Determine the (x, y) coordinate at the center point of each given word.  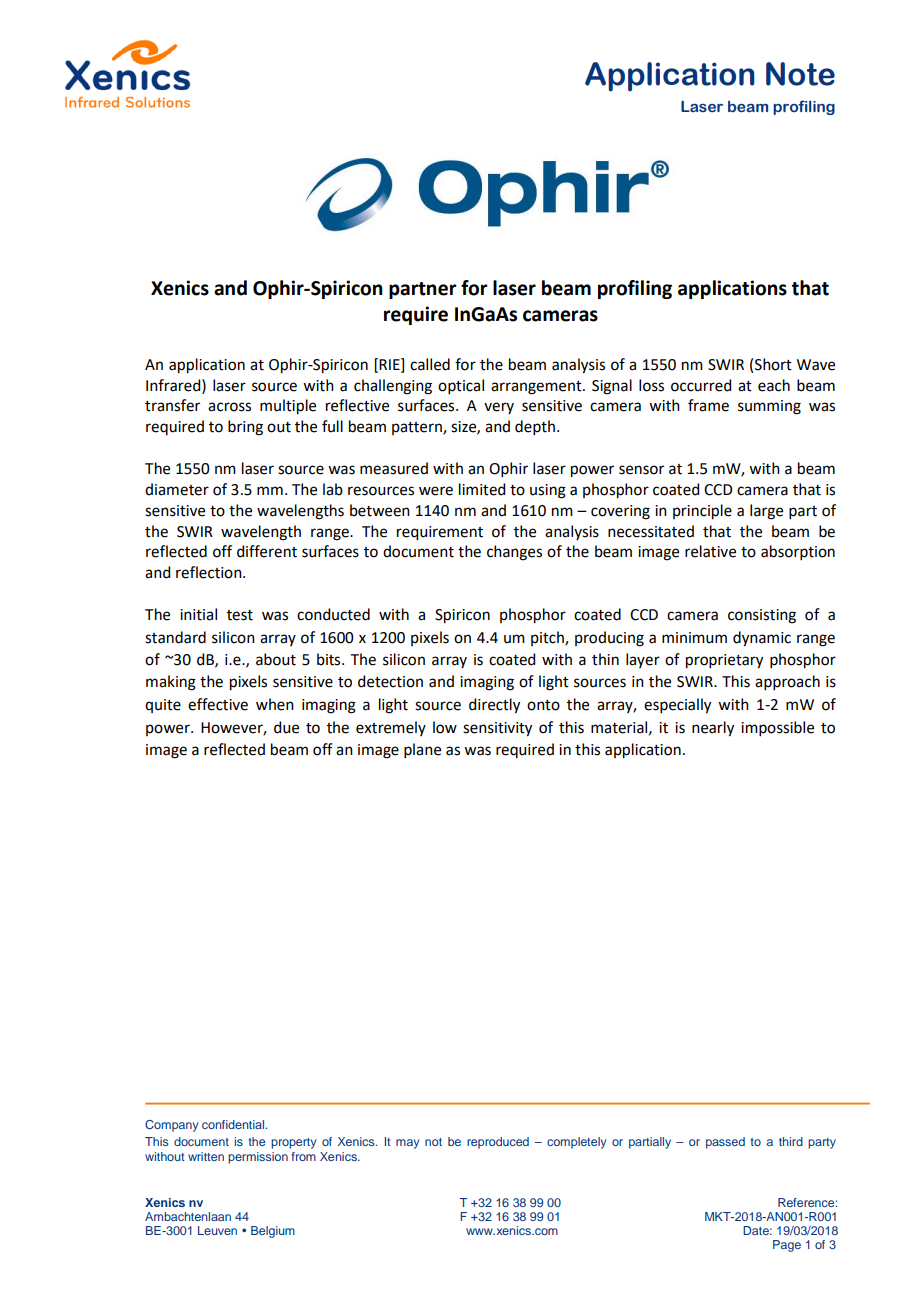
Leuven (217, 1230)
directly (494, 706)
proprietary (724, 661)
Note (800, 74)
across (229, 407)
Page (787, 1246)
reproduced (498, 1143)
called (430, 364)
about (276, 659)
